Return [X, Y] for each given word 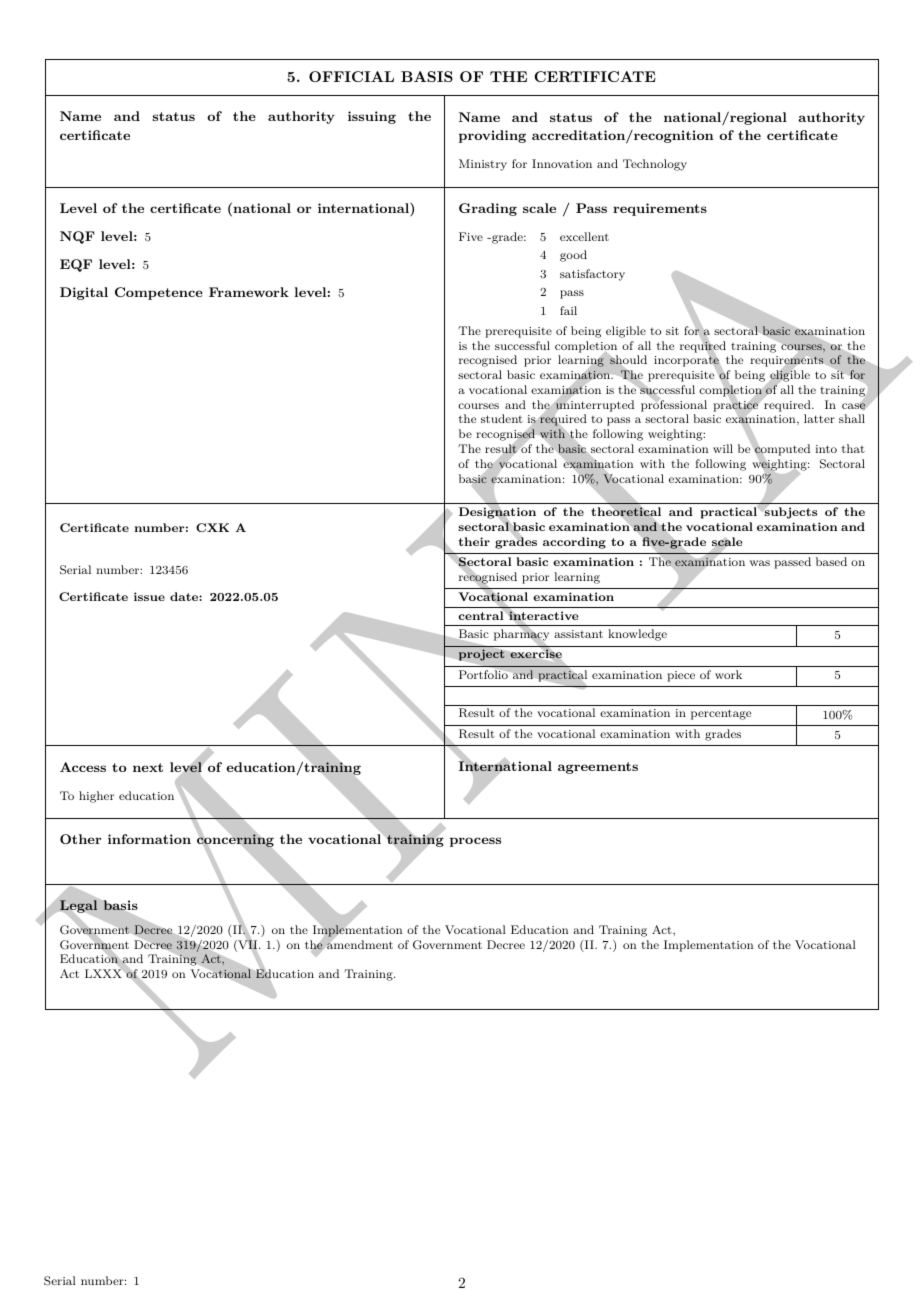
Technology [655, 165]
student [502, 418]
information [149, 839]
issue [149, 596]
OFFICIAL [351, 76]
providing [492, 136]
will [723, 448]
